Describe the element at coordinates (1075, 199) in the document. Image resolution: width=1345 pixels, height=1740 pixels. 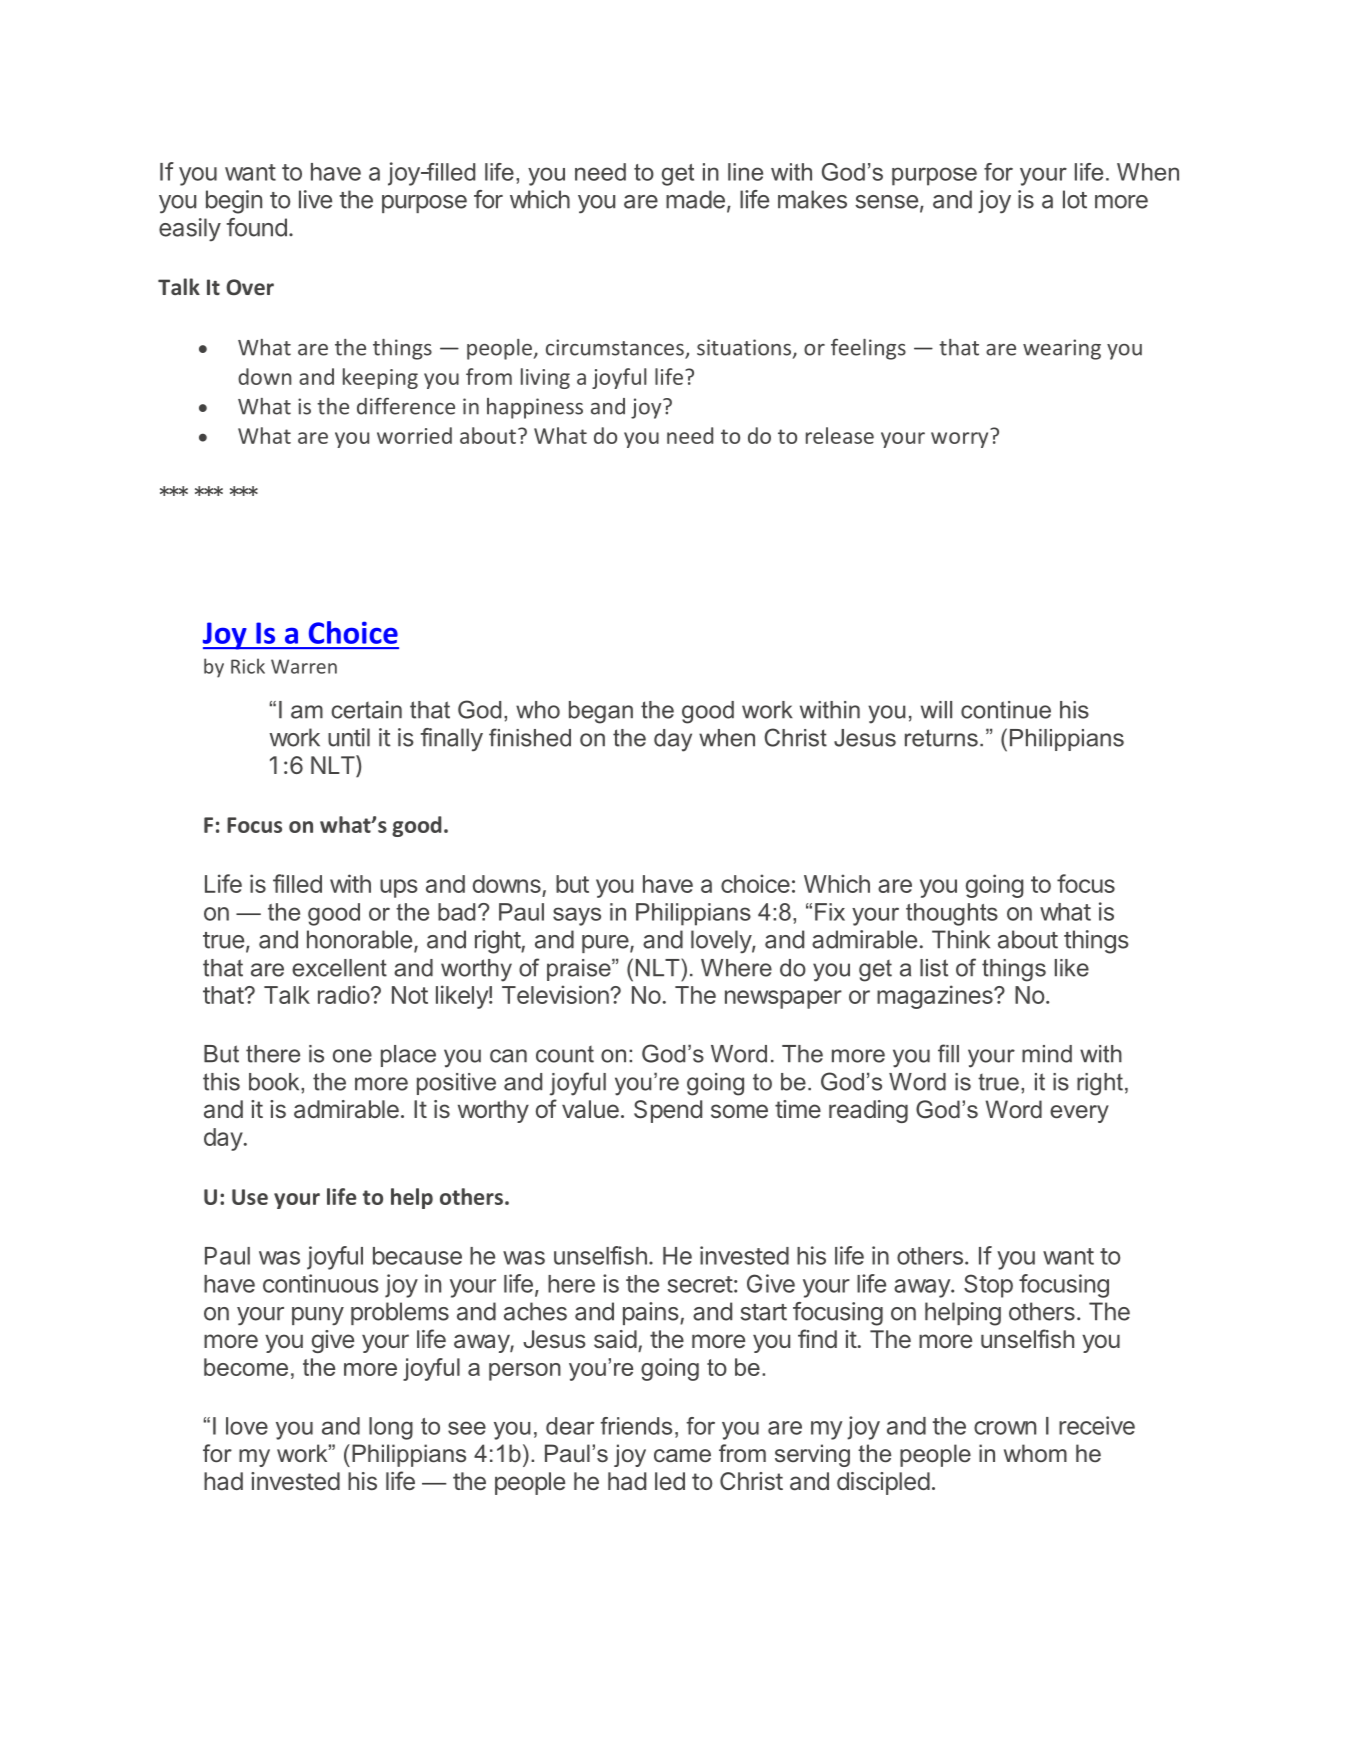
I see `lot` at that location.
